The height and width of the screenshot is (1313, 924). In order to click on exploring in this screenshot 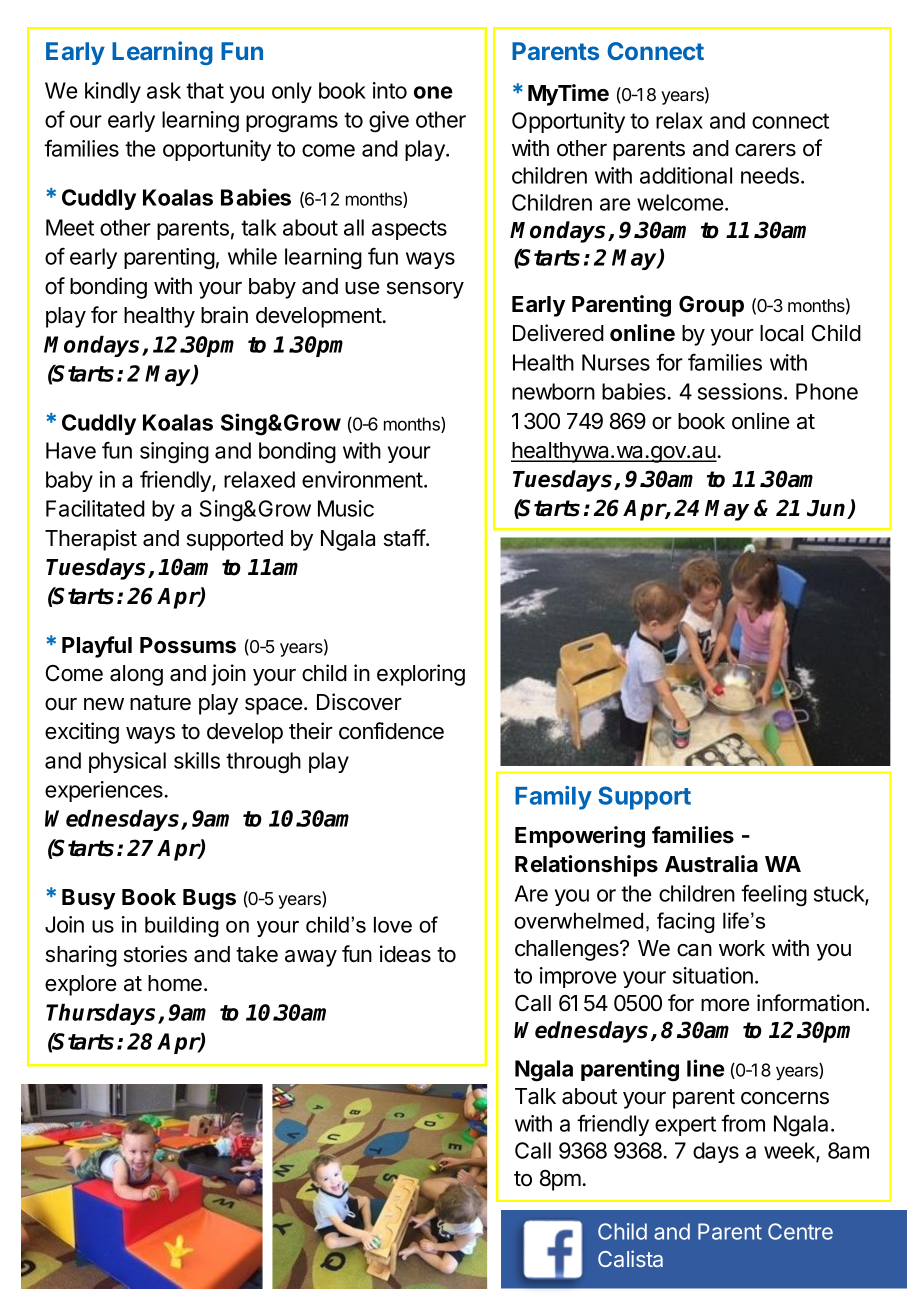, I will do `click(421, 675)`.
